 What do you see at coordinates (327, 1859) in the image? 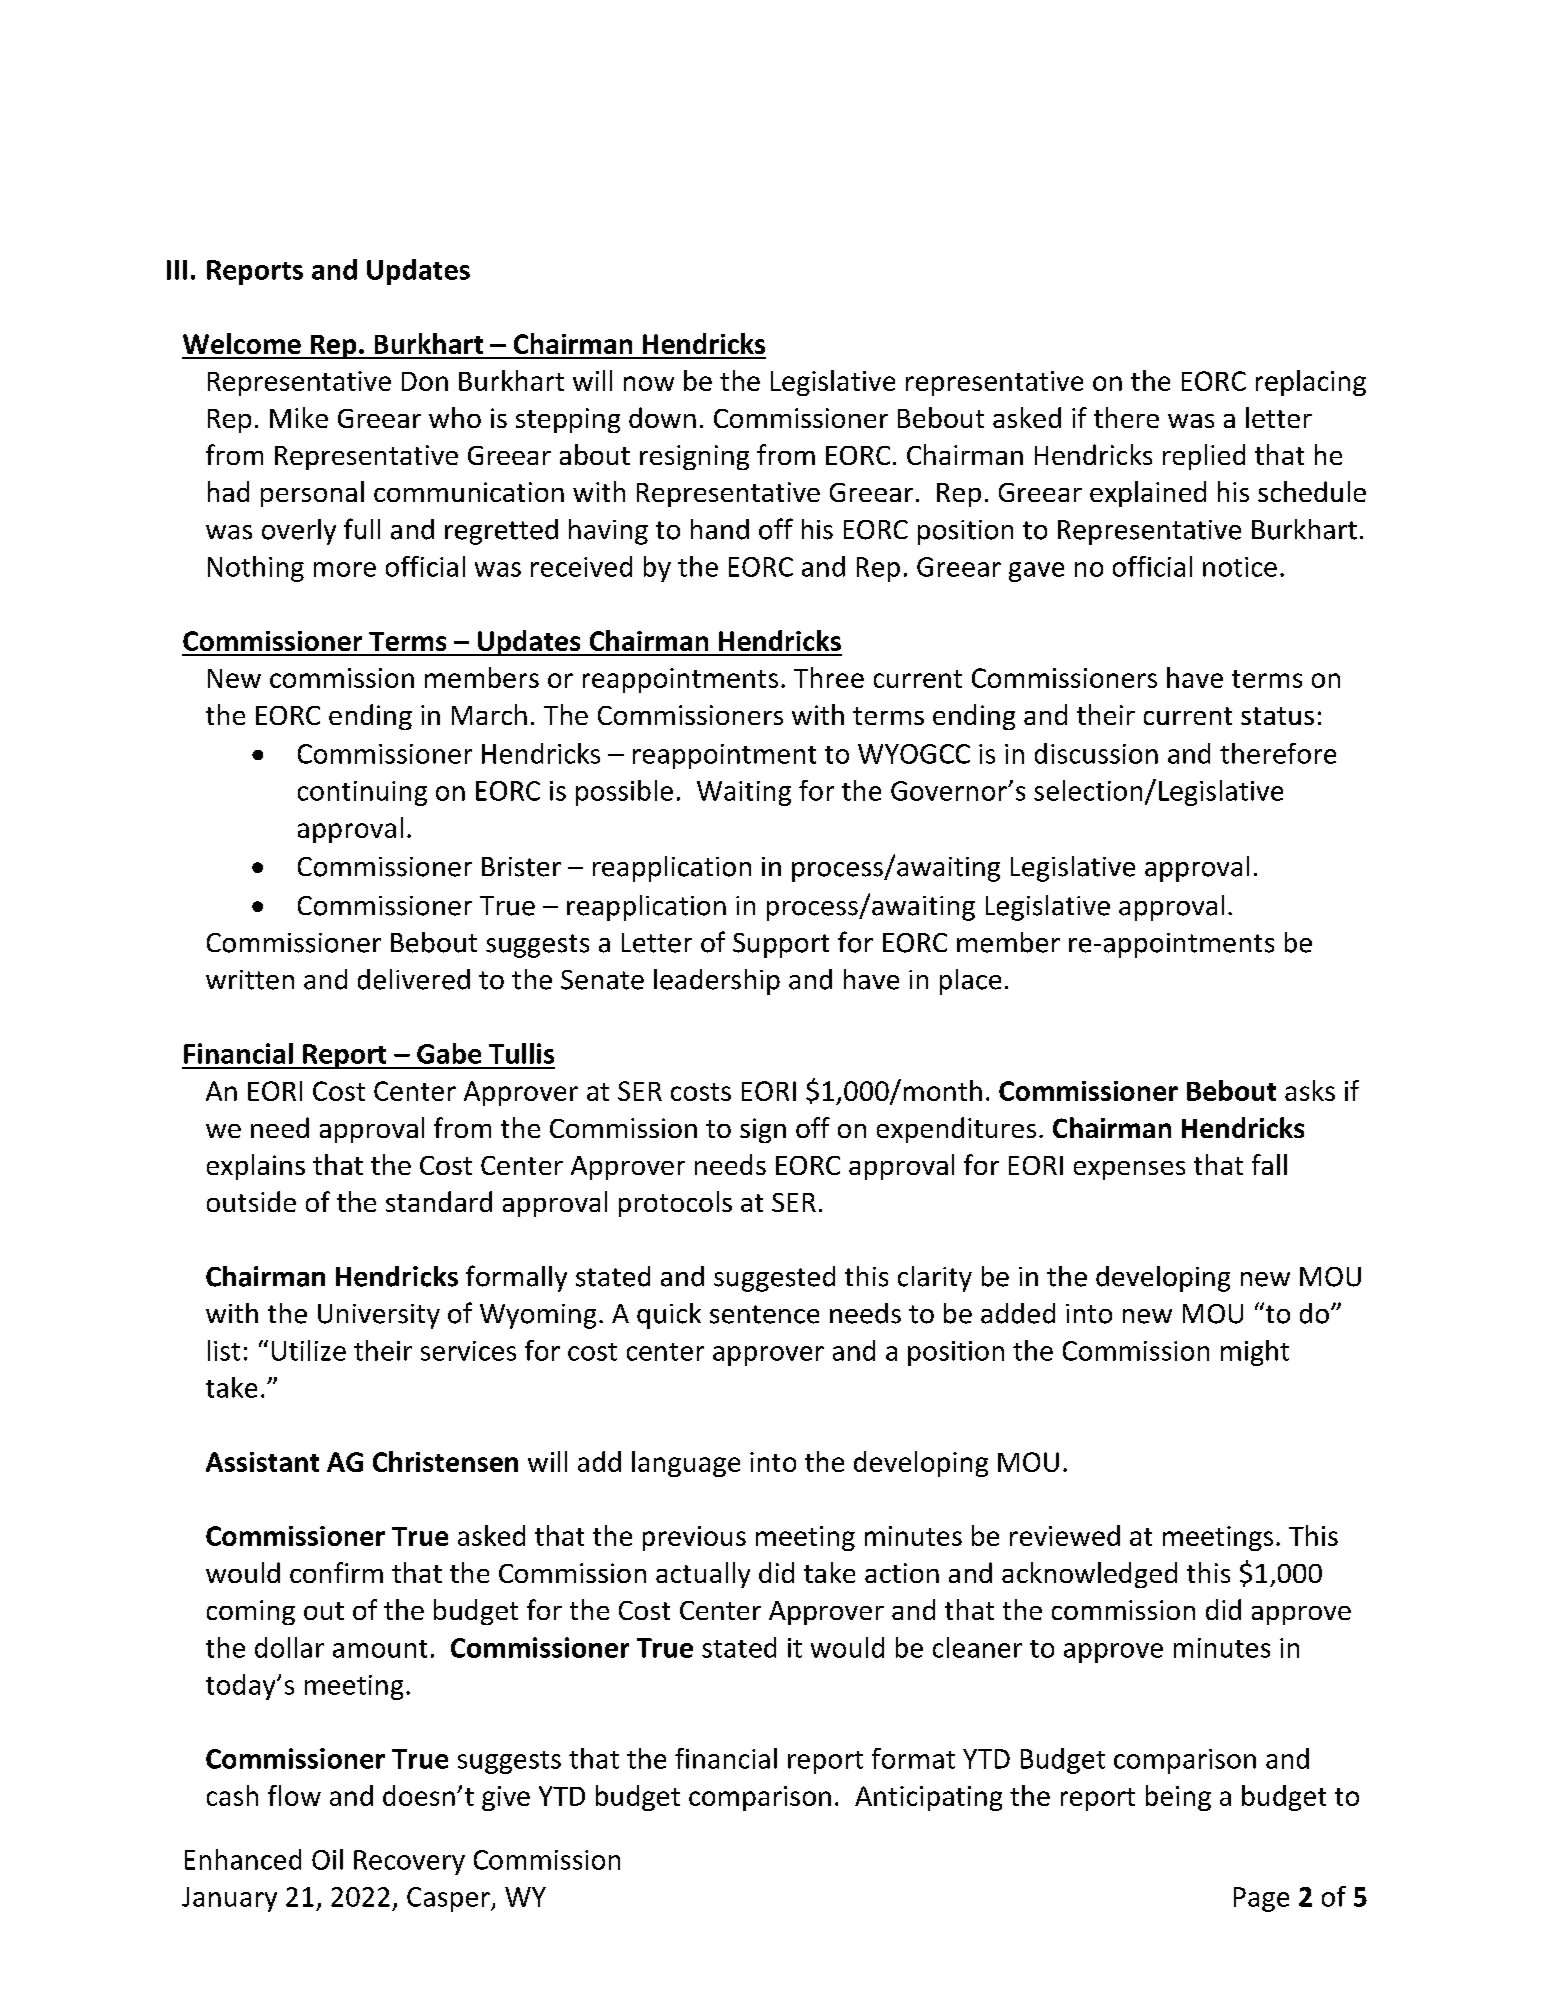
I see `Oil` at bounding box center [327, 1859].
